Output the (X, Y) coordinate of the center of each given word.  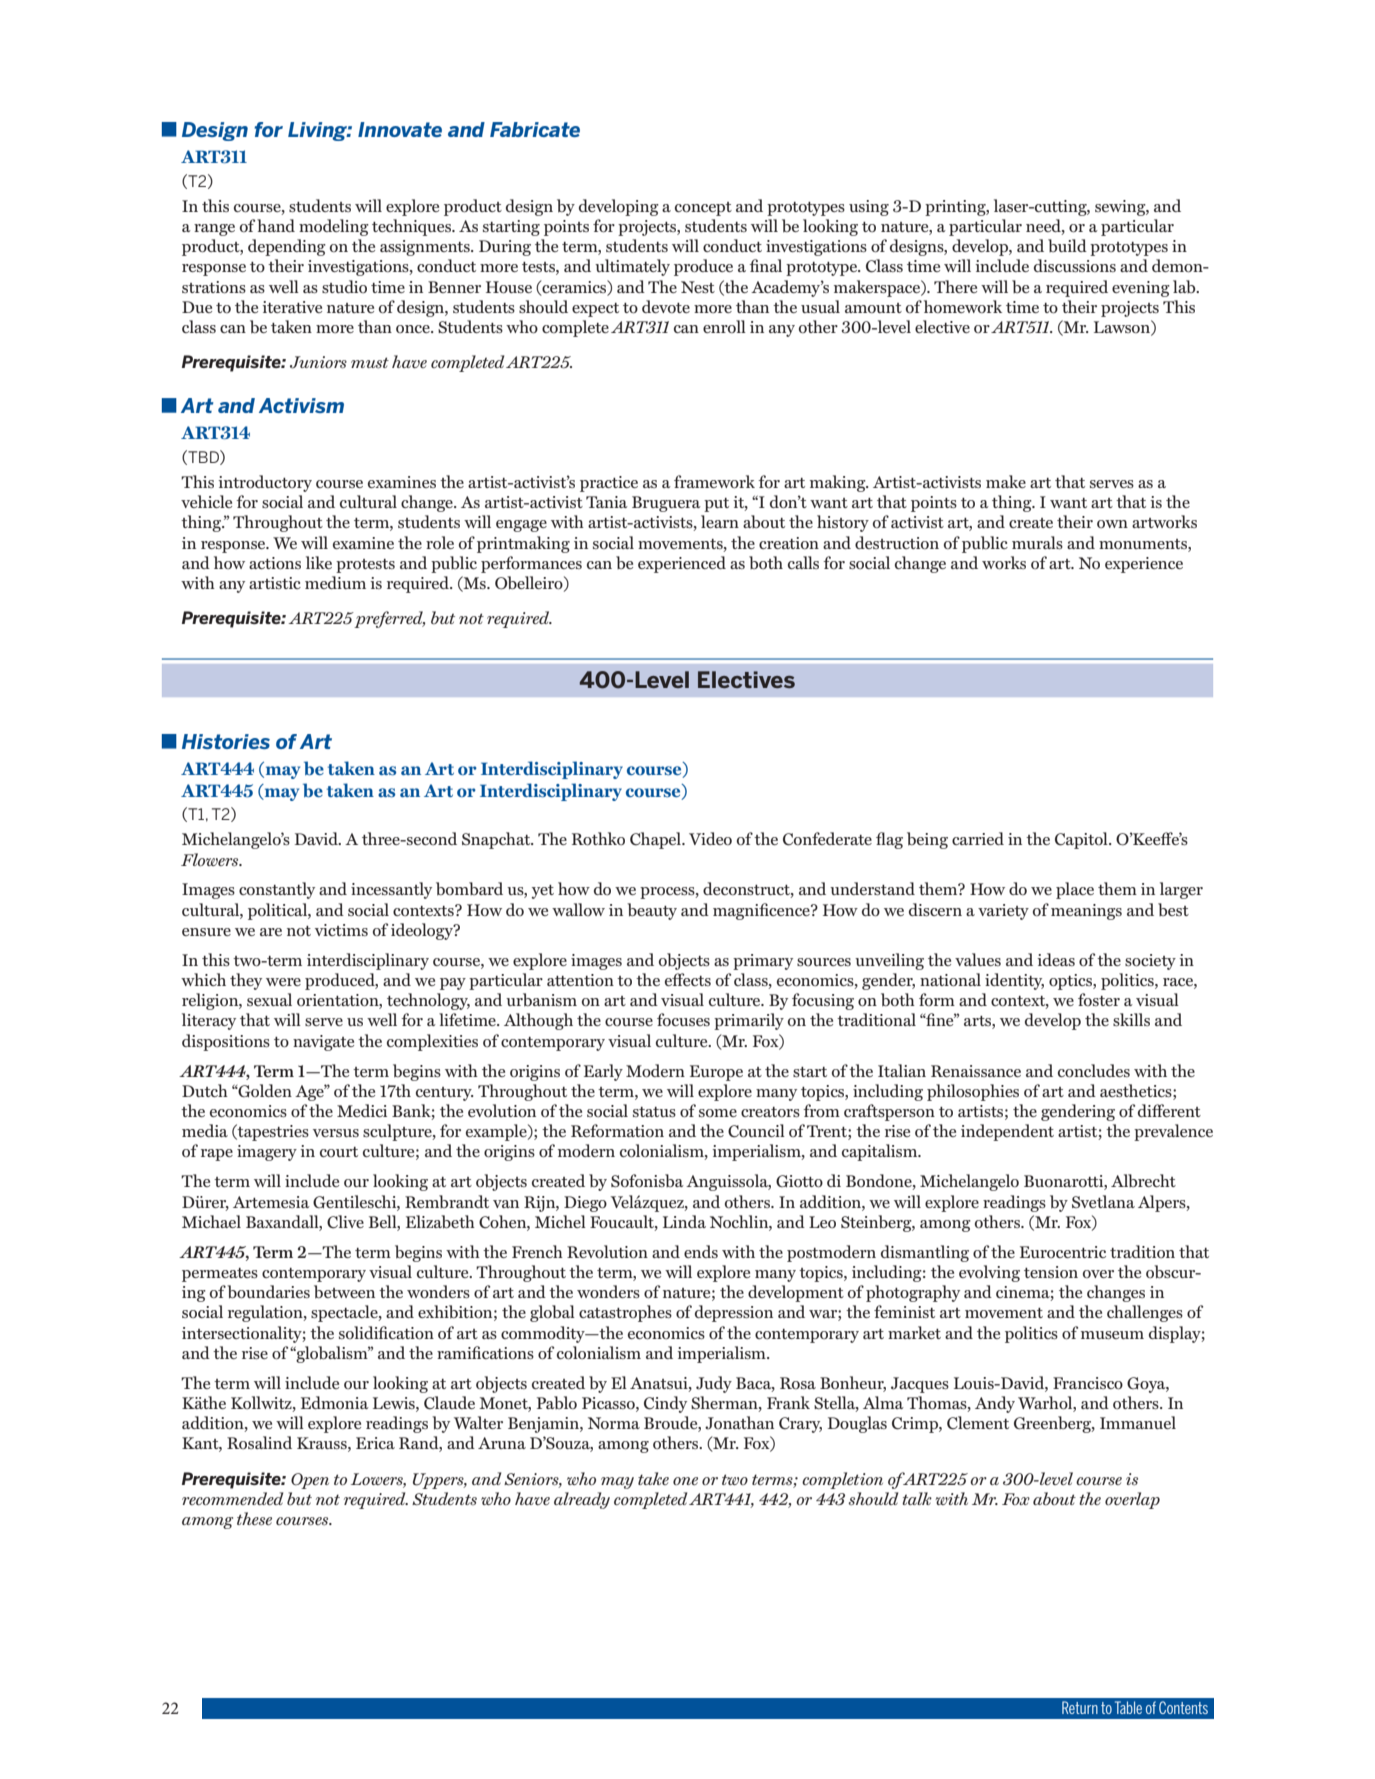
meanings (1086, 912)
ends (701, 1251)
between (344, 1292)
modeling (334, 227)
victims (341, 930)
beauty (652, 911)
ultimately (632, 267)
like (319, 562)
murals (1037, 542)
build (1067, 245)
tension (1051, 1272)
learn (720, 521)
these (254, 1519)
